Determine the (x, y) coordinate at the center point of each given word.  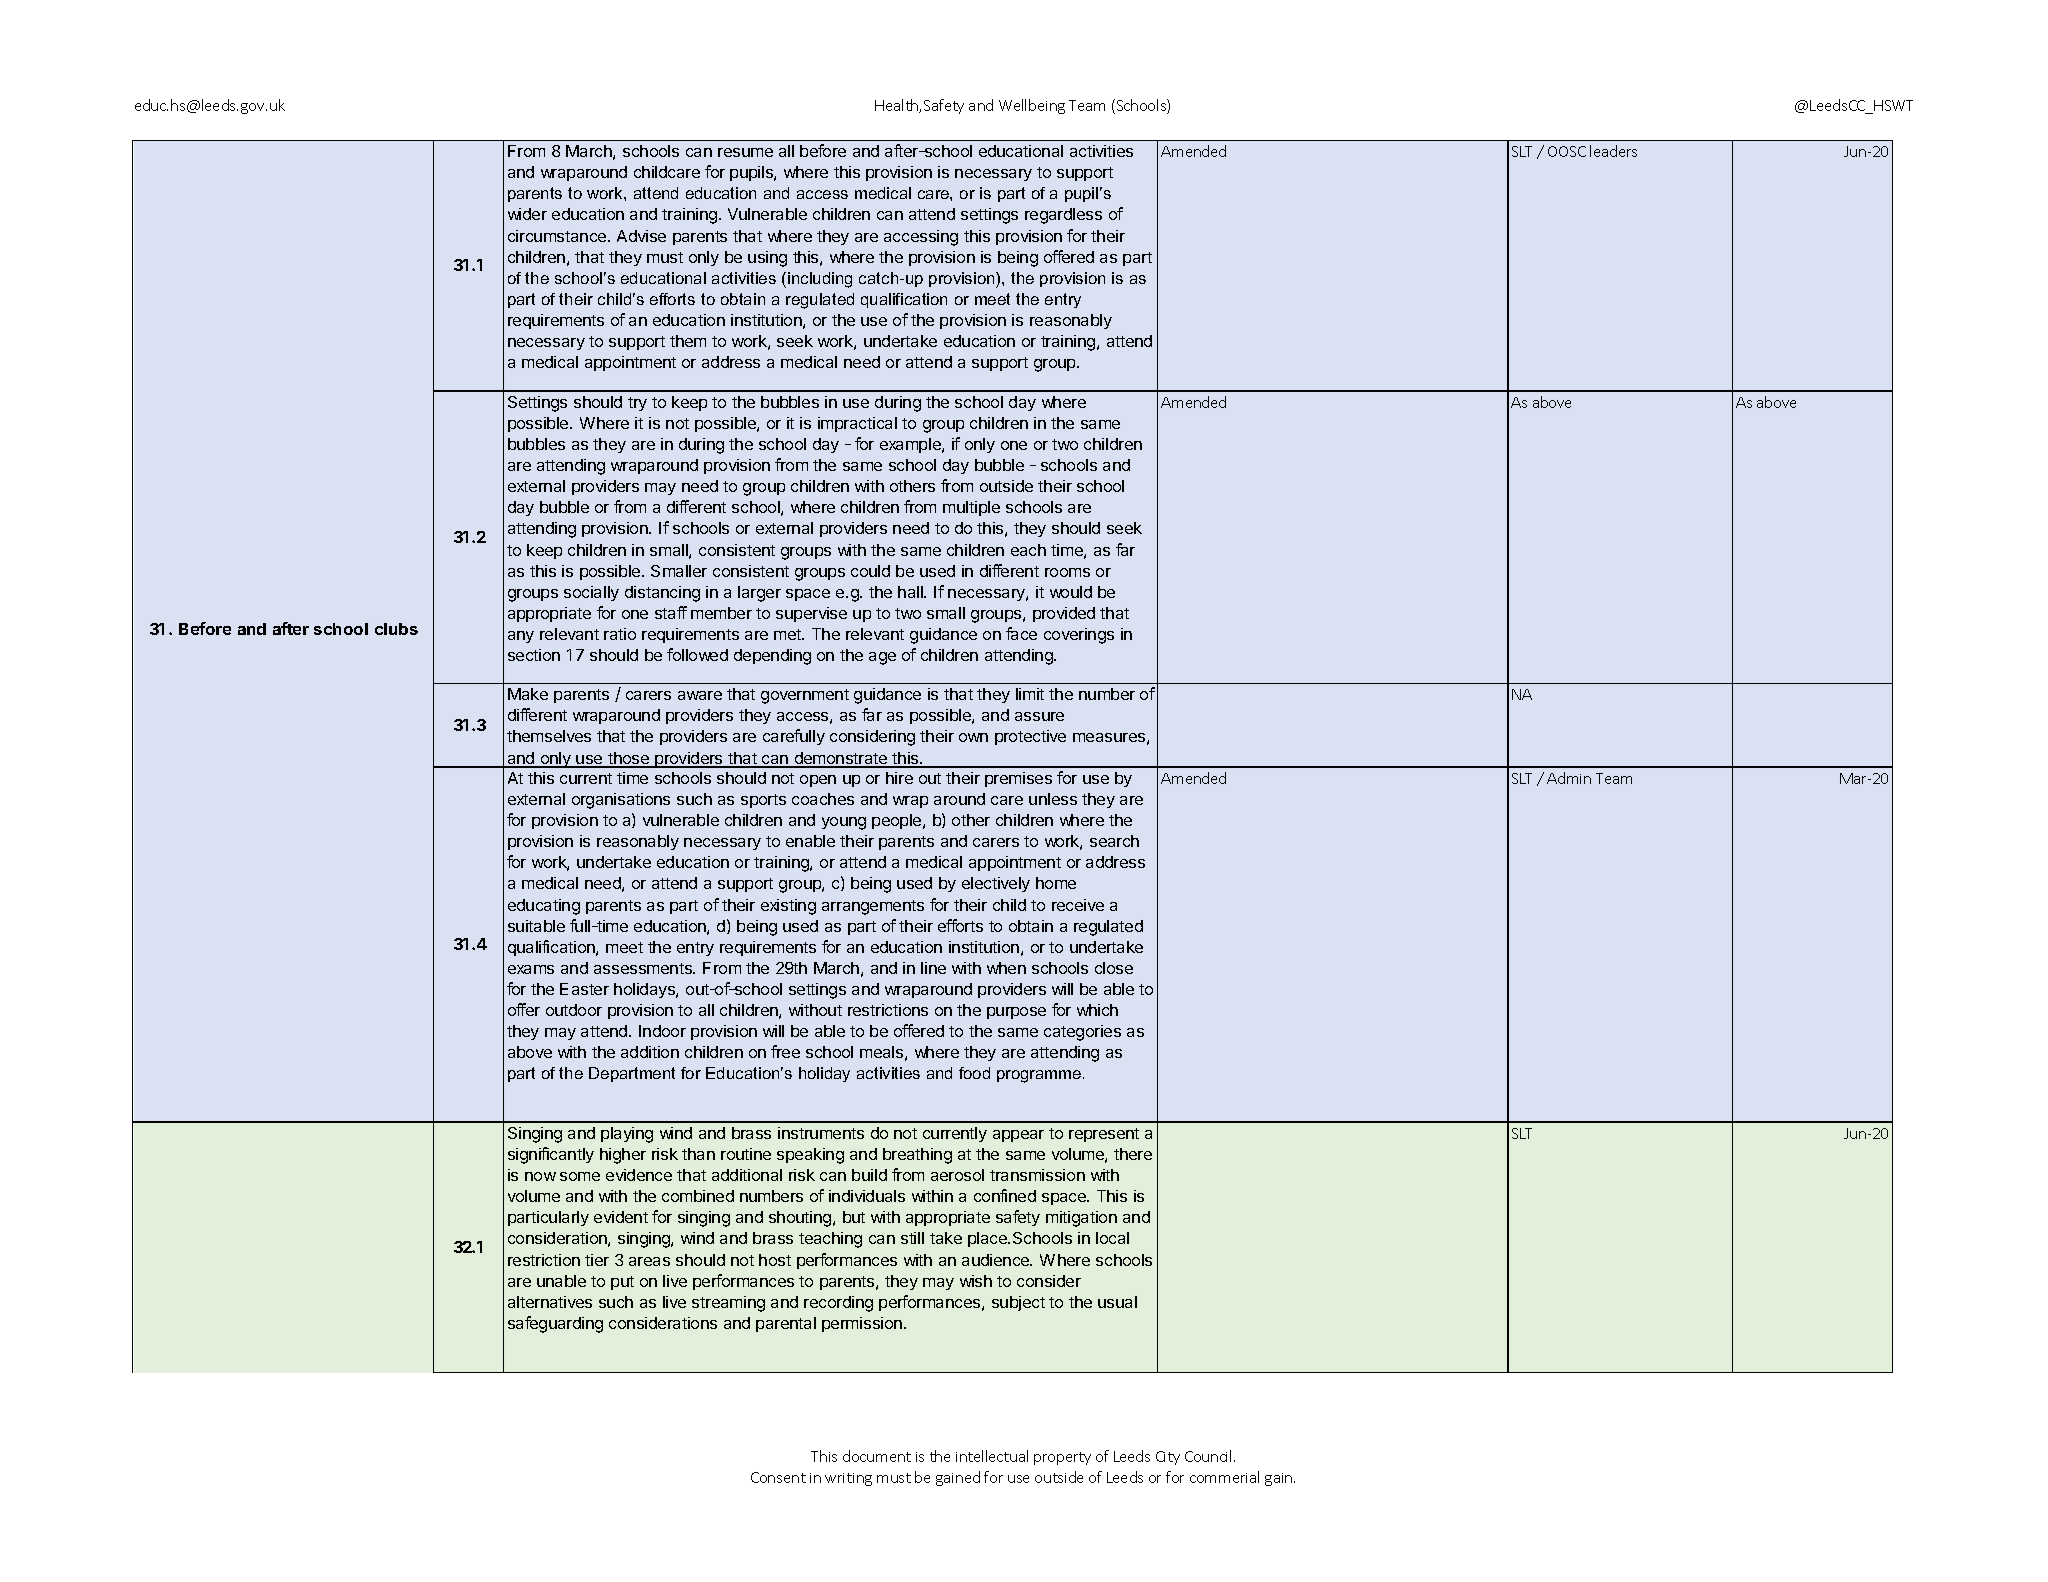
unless (1053, 799)
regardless (1063, 216)
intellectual (992, 1456)
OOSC (1567, 151)
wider (527, 214)
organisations (621, 801)
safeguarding (555, 1324)
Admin (1569, 778)
